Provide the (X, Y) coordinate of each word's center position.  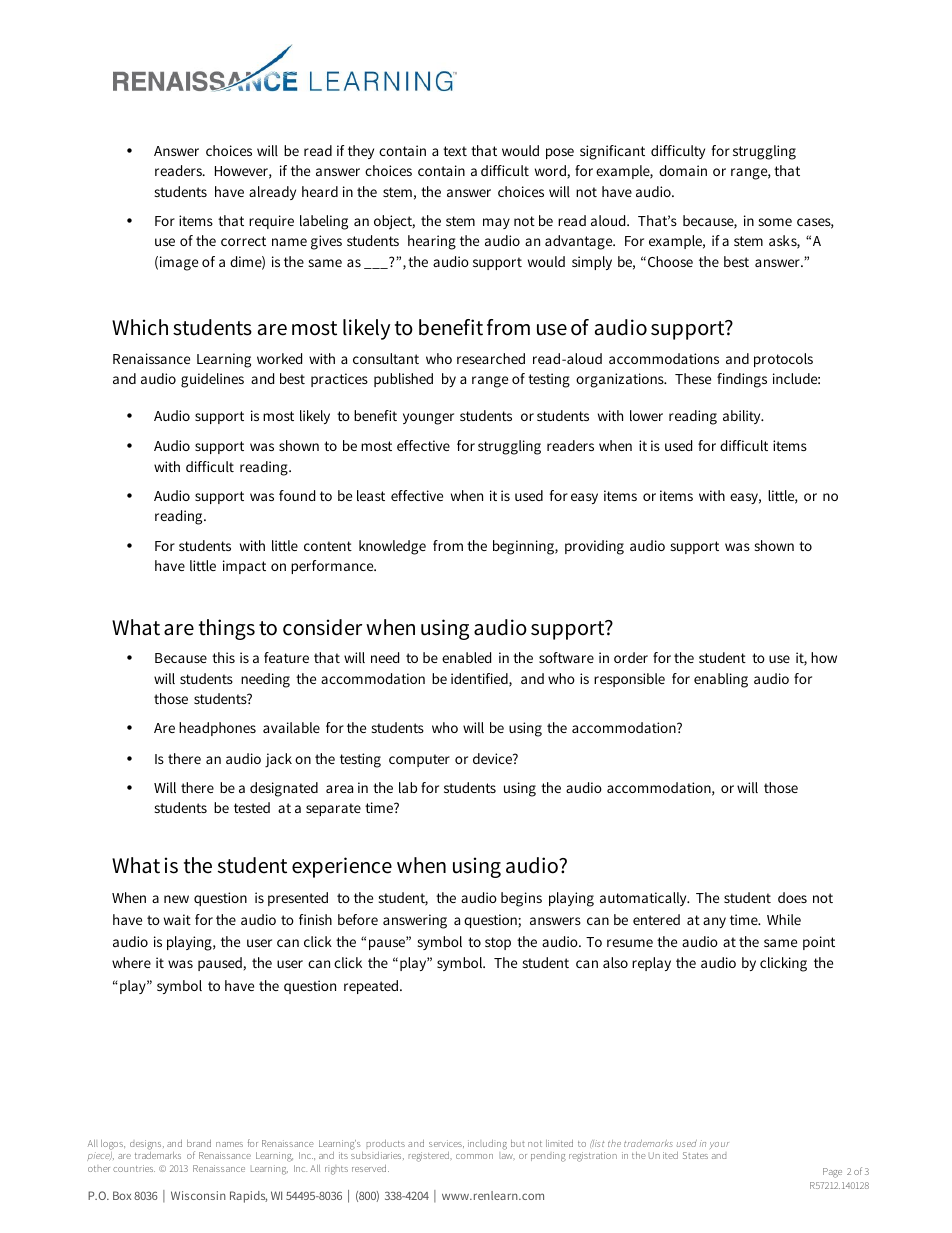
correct (243, 241)
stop (498, 943)
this (223, 657)
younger (428, 419)
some (775, 222)
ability (743, 417)
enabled (466, 657)
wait (177, 919)
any (714, 922)
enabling (721, 680)
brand (199, 1143)
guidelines (212, 380)
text (455, 151)
